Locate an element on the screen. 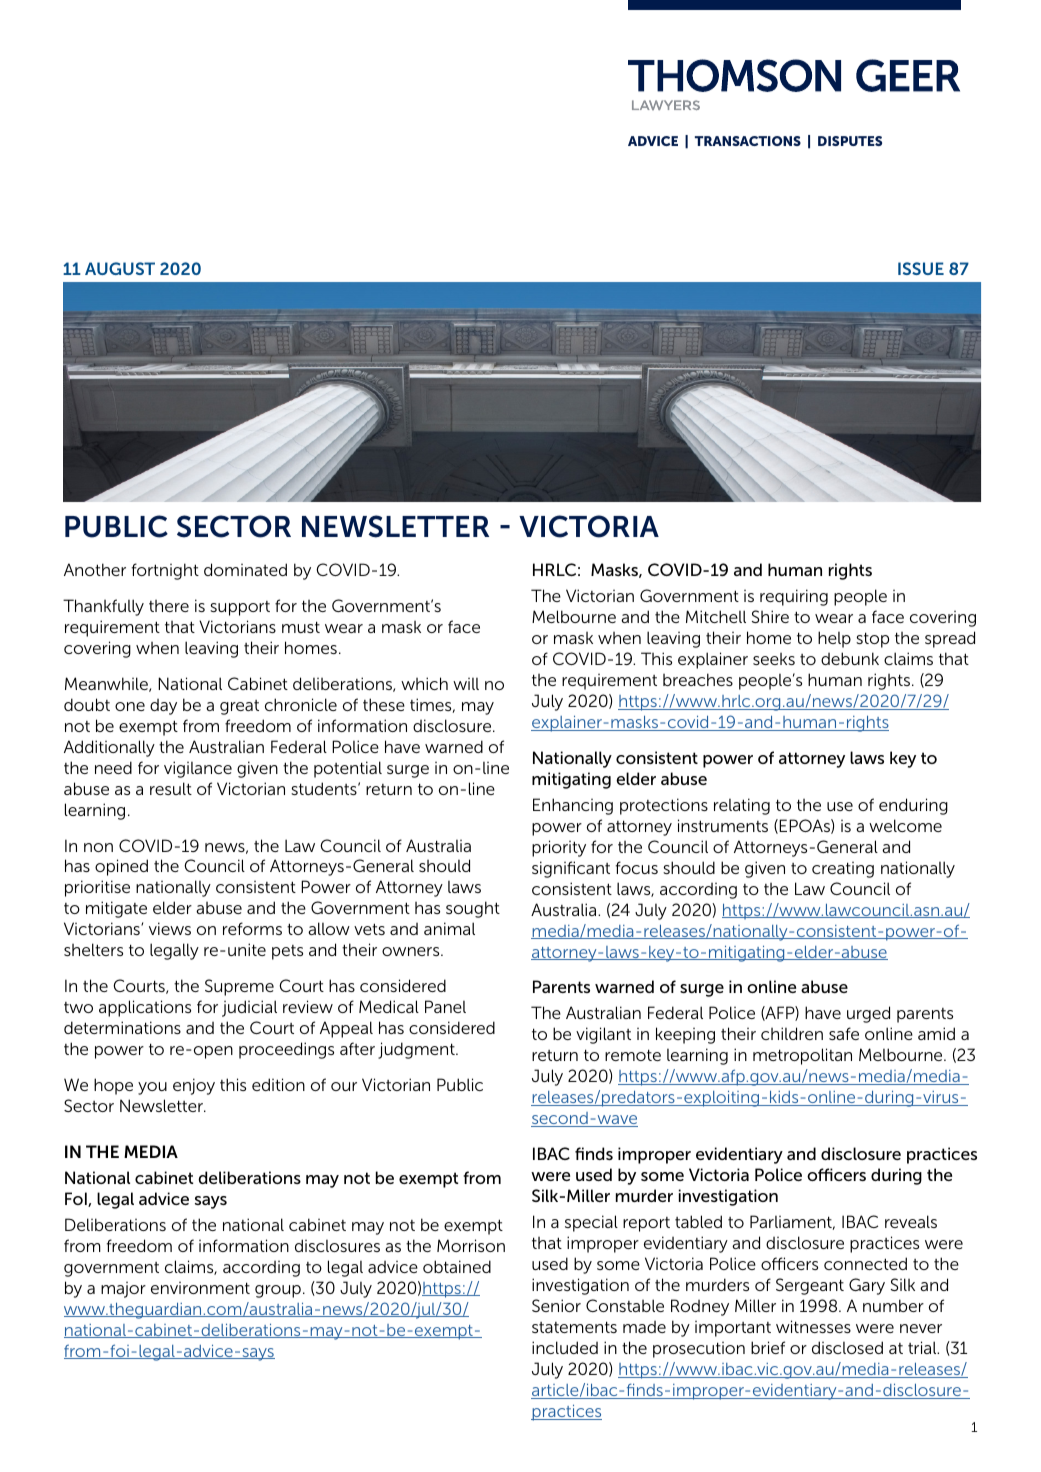  fortnight is located at coordinates (165, 571).
